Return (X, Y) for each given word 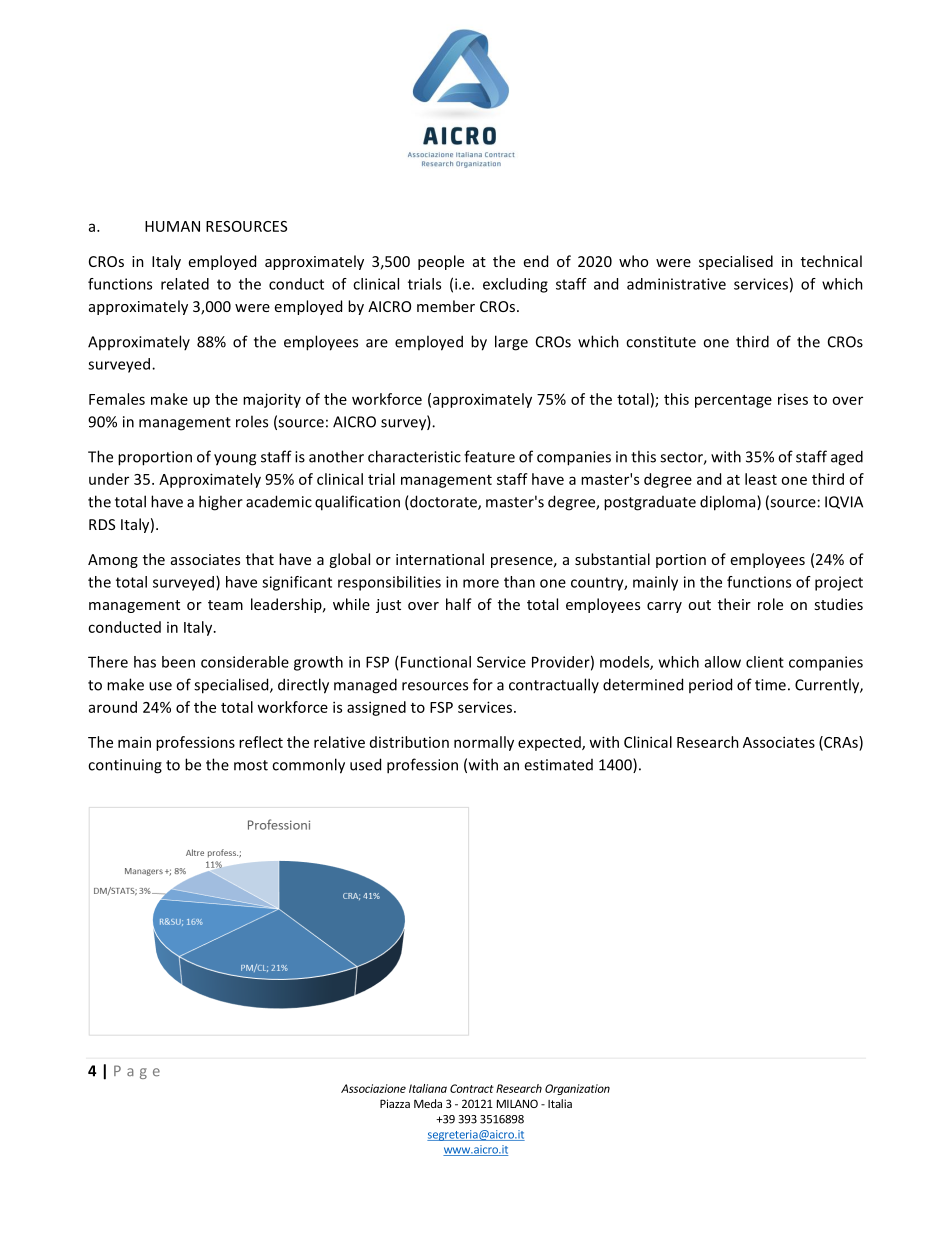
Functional (436, 662)
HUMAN (172, 226)
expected (550, 743)
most (251, 765)
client (765, 662)
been (178, 662)
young (235, 460)
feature (489, 456)
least (761, 479)
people (441, 262)
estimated (558, 765)
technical (831, 261)
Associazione (373, 1088)
